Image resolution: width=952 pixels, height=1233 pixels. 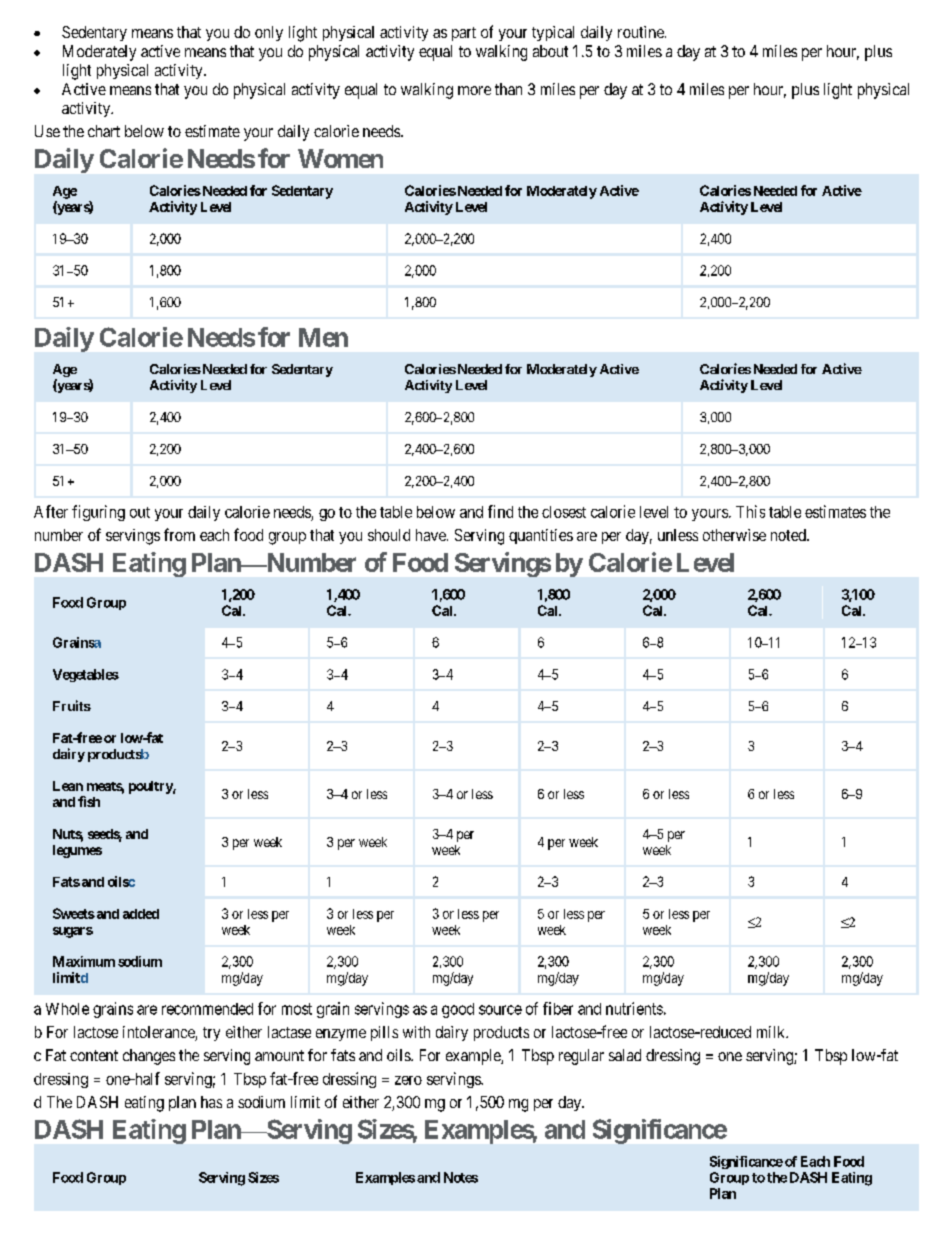 I want to click on find, so click(x=500, y=511).
